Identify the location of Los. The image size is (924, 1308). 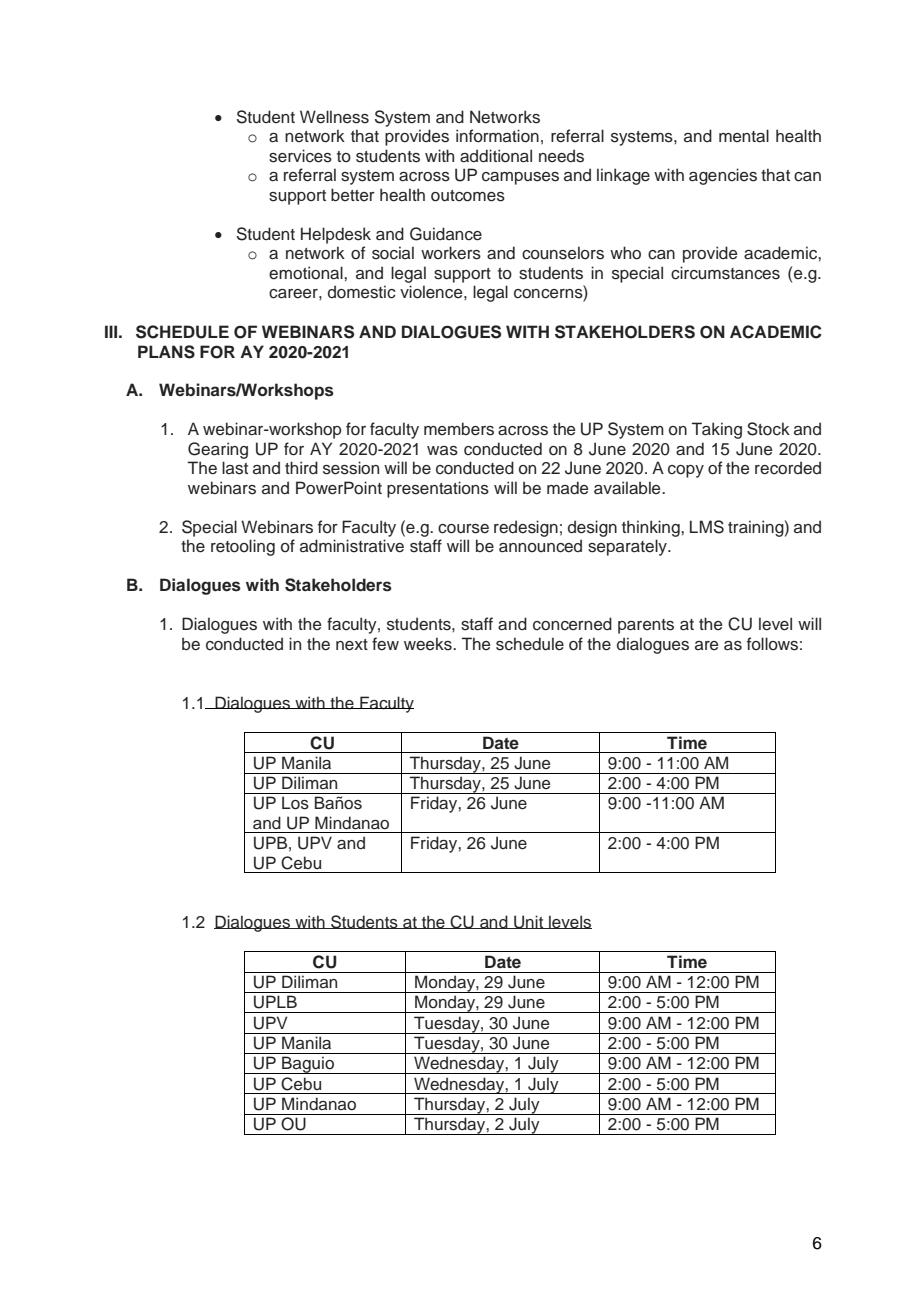
(295, 803).
